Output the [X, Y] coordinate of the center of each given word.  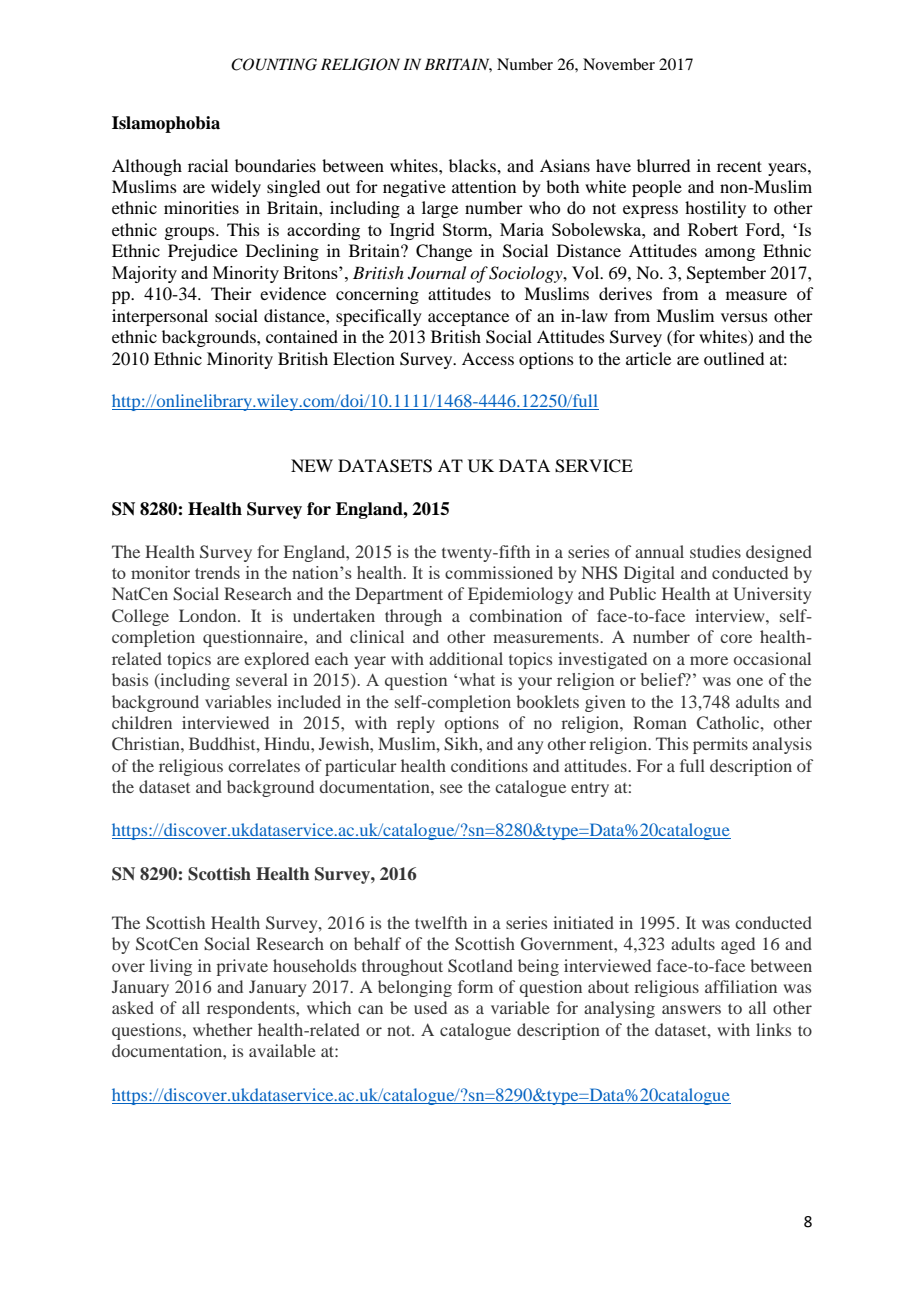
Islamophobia [166, 124]
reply [416, 724]
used [430, 1007]
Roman [660, 722]
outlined [734, 358]
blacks [473, 165]
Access [488, 358]
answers [691, 1009]
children [142, 722]
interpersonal [160, 317]
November [619, 64]
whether [223, 1029]
